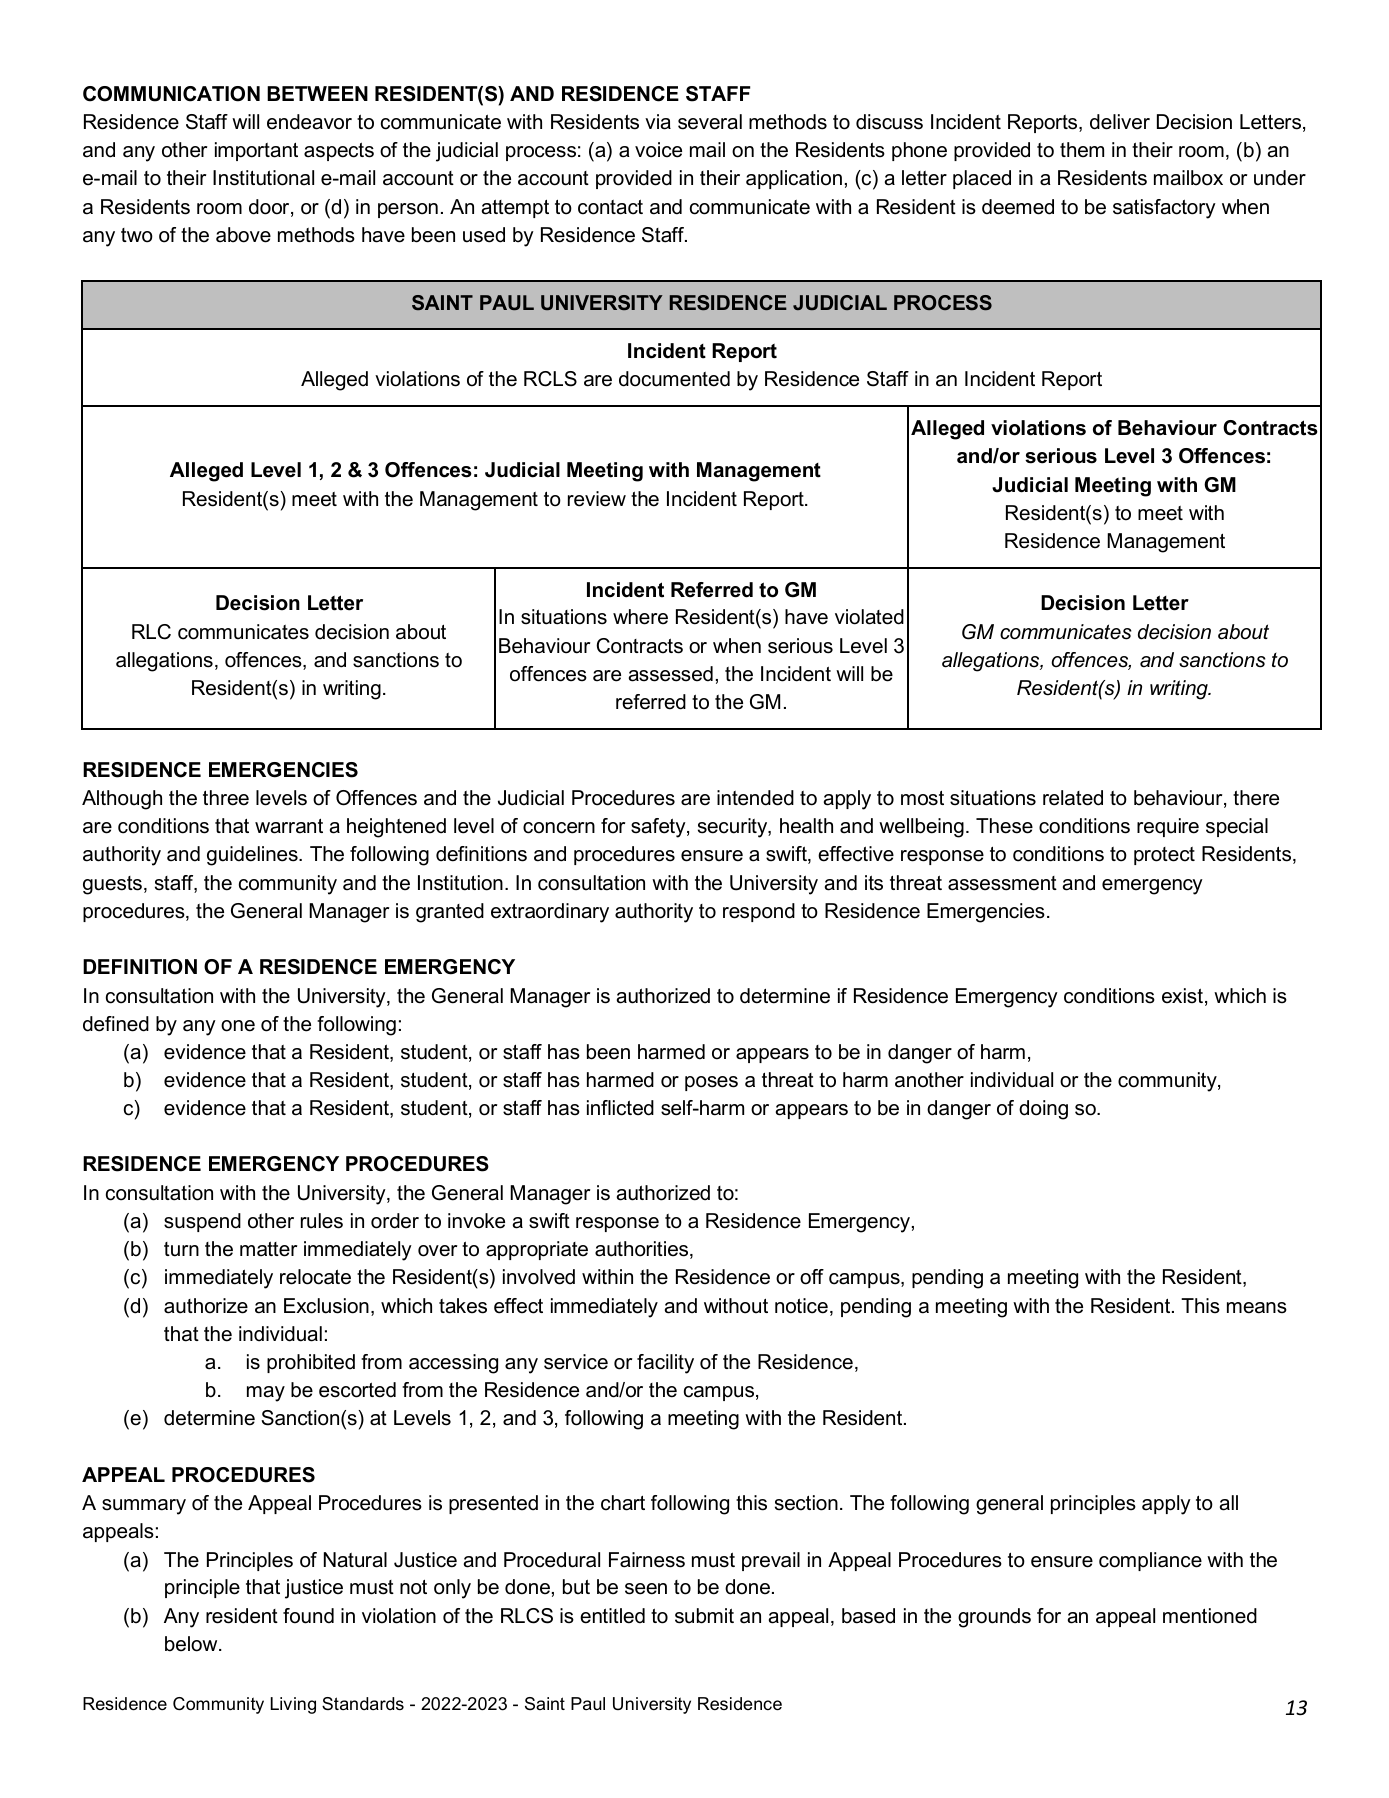  I want to click on respond, so click(759, 912).
